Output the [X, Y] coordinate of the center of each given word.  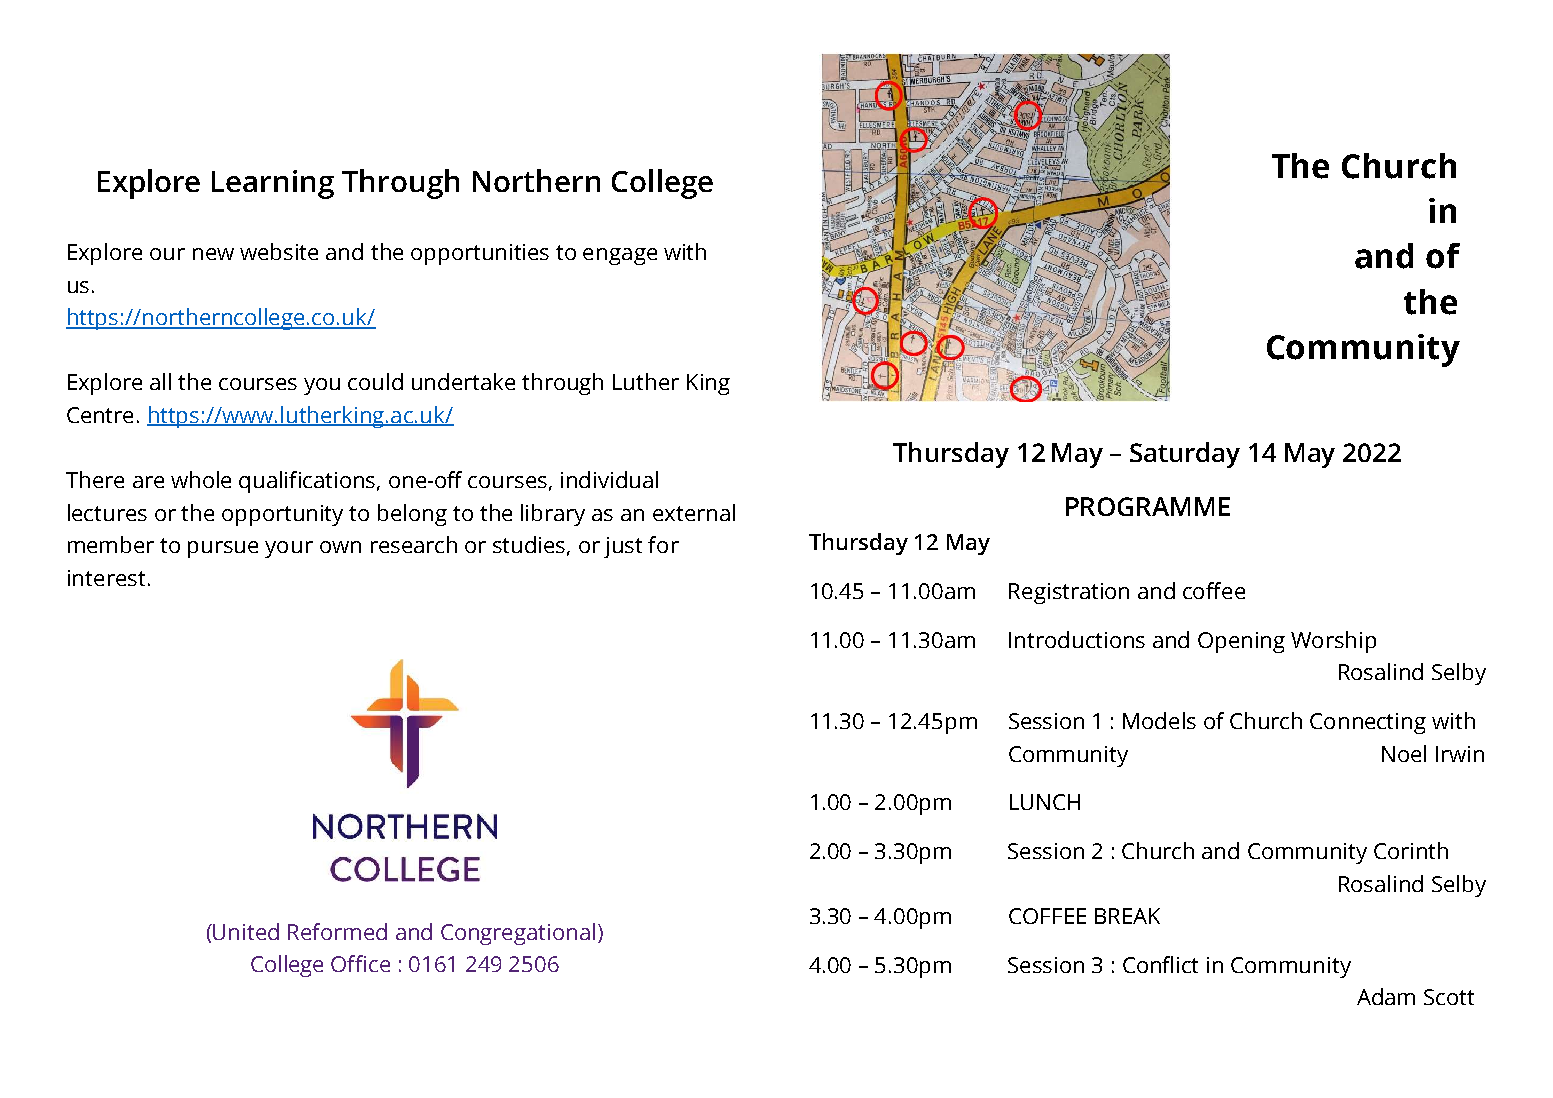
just [623, 547]
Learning [273, 184]
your [289, 549]
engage [620, 256]
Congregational [518, 934]
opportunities [480, 254]
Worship [1333, 642]
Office [360, 963]
